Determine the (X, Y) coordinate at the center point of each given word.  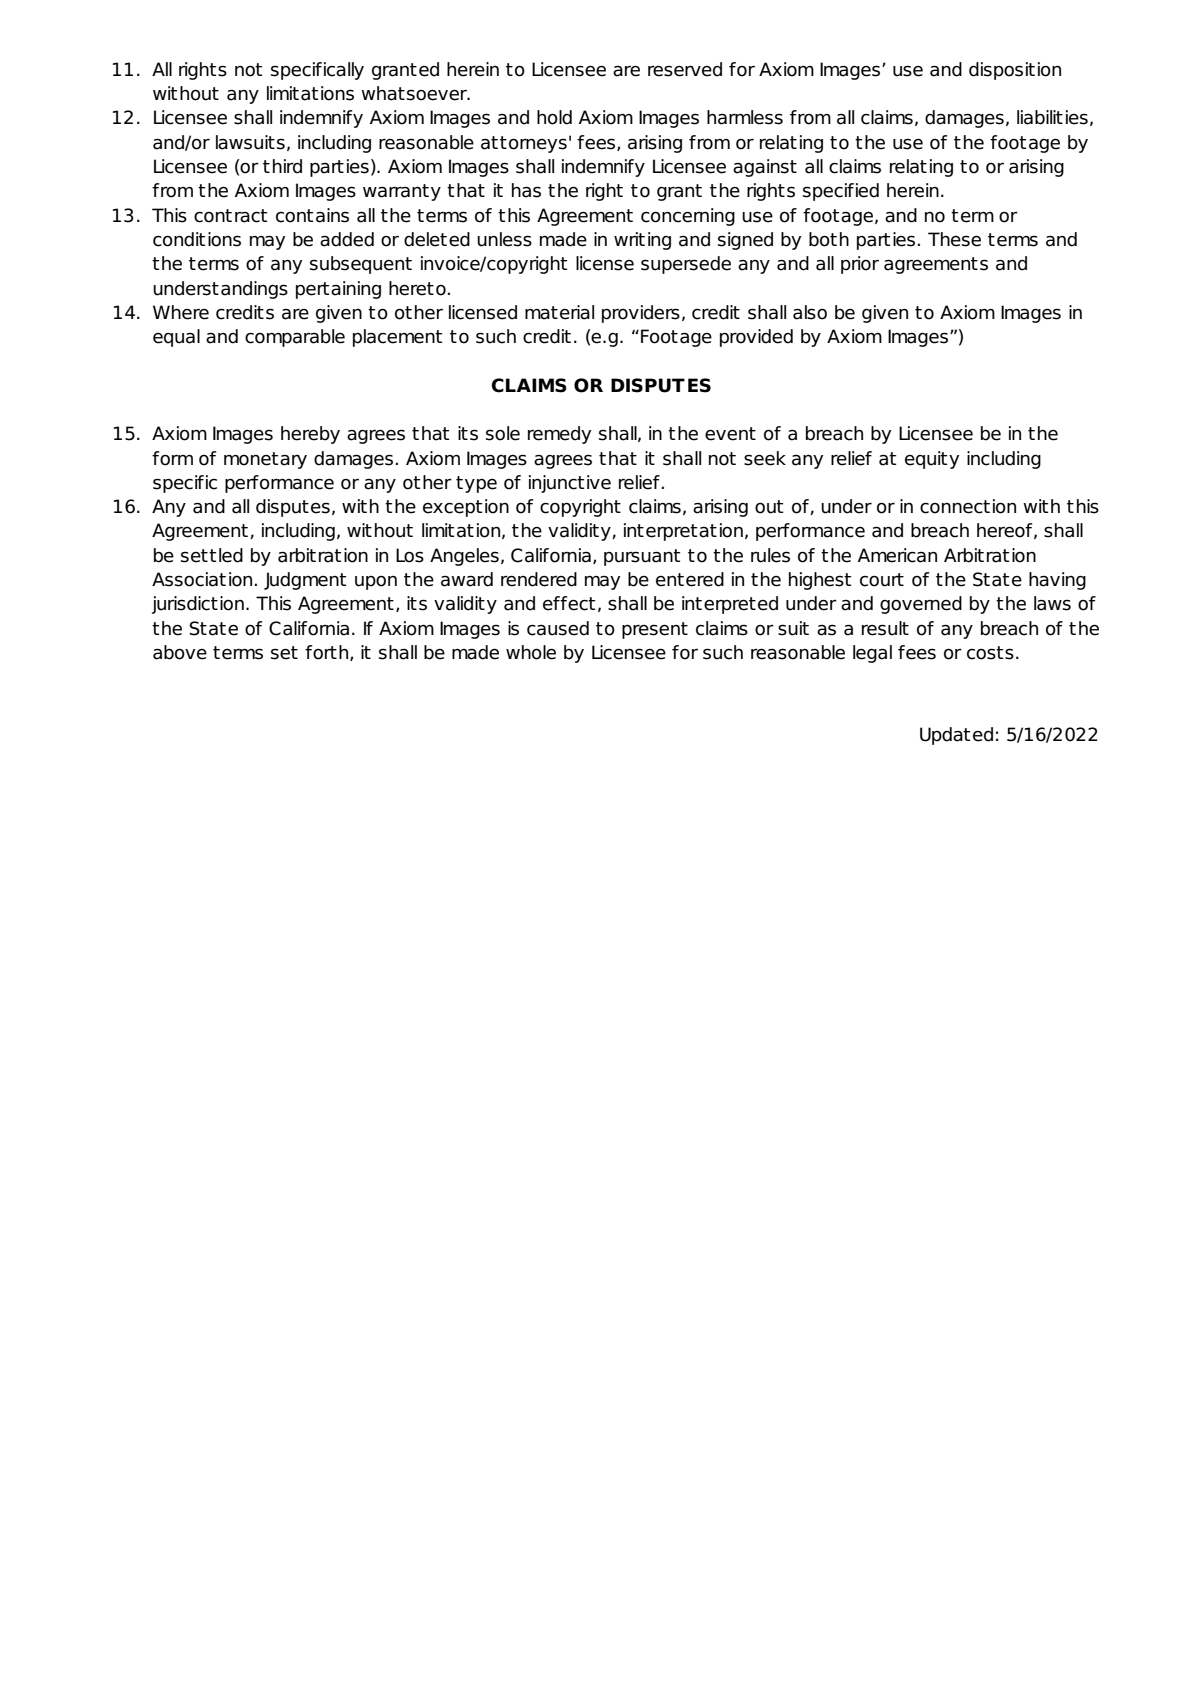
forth (328, 653)
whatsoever (415, 93)
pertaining (338, 290)
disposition (1015, 71)
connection (968, 506)
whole (531, 652)
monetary (265, 460)
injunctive (570, 484)
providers (641, 314)
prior (860, 265)
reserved (685, 69)
